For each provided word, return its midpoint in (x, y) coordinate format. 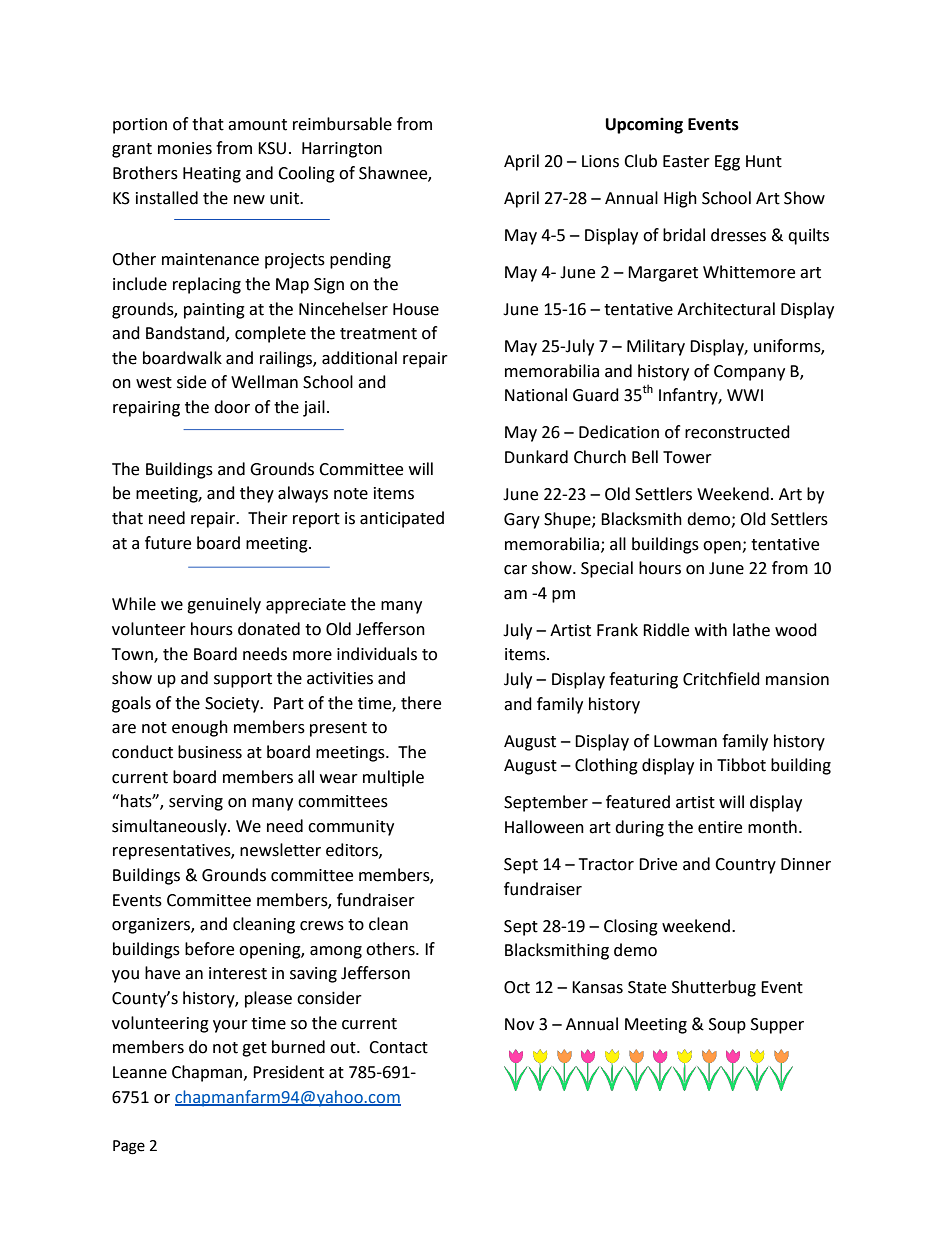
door (232, 407)
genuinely (224, 605)
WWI (745, 395)
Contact (398, 1047)
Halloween (544, 827)
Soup (727, 1026)
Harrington (342, 150)
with (711, 630)
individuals (377, 654)
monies (185, 148)
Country (745, 866)
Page (129, 1147)
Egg (727, 163)
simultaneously (170, 827)
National (536, 395)
